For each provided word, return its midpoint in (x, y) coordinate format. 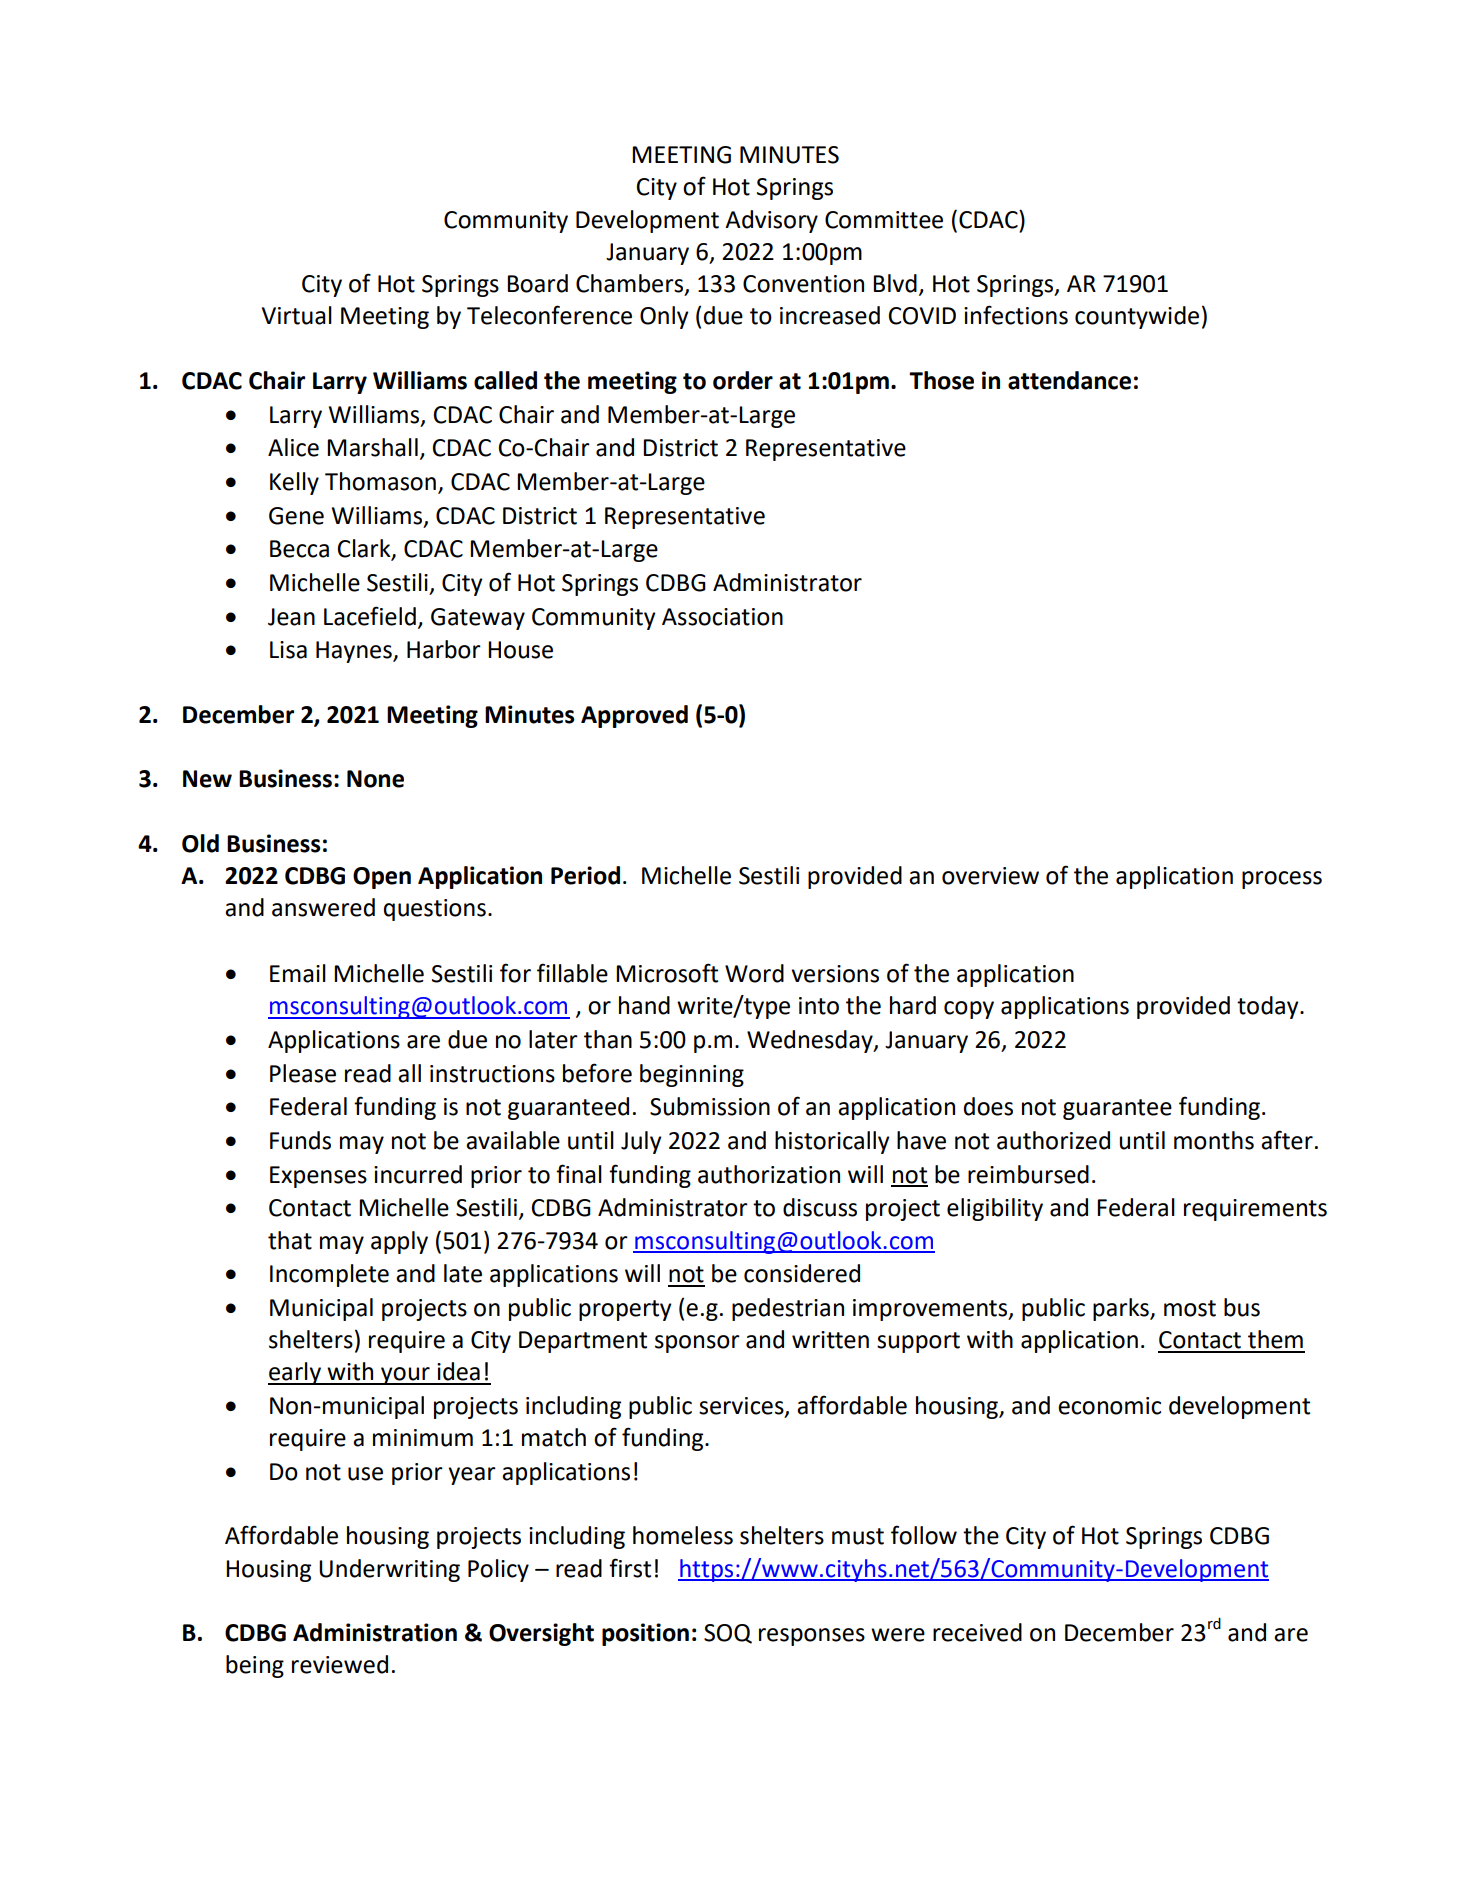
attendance (1069, 380)
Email (298, 973)
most (1190, 1308)
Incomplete (329, 1275)
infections (1016, 315)
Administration (375, 1632)
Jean (291, 617)
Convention (803, 284)
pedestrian (788, 1309)
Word (754, 973)
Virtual (297, 315)
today (1269, 1007)
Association (722, 617)
